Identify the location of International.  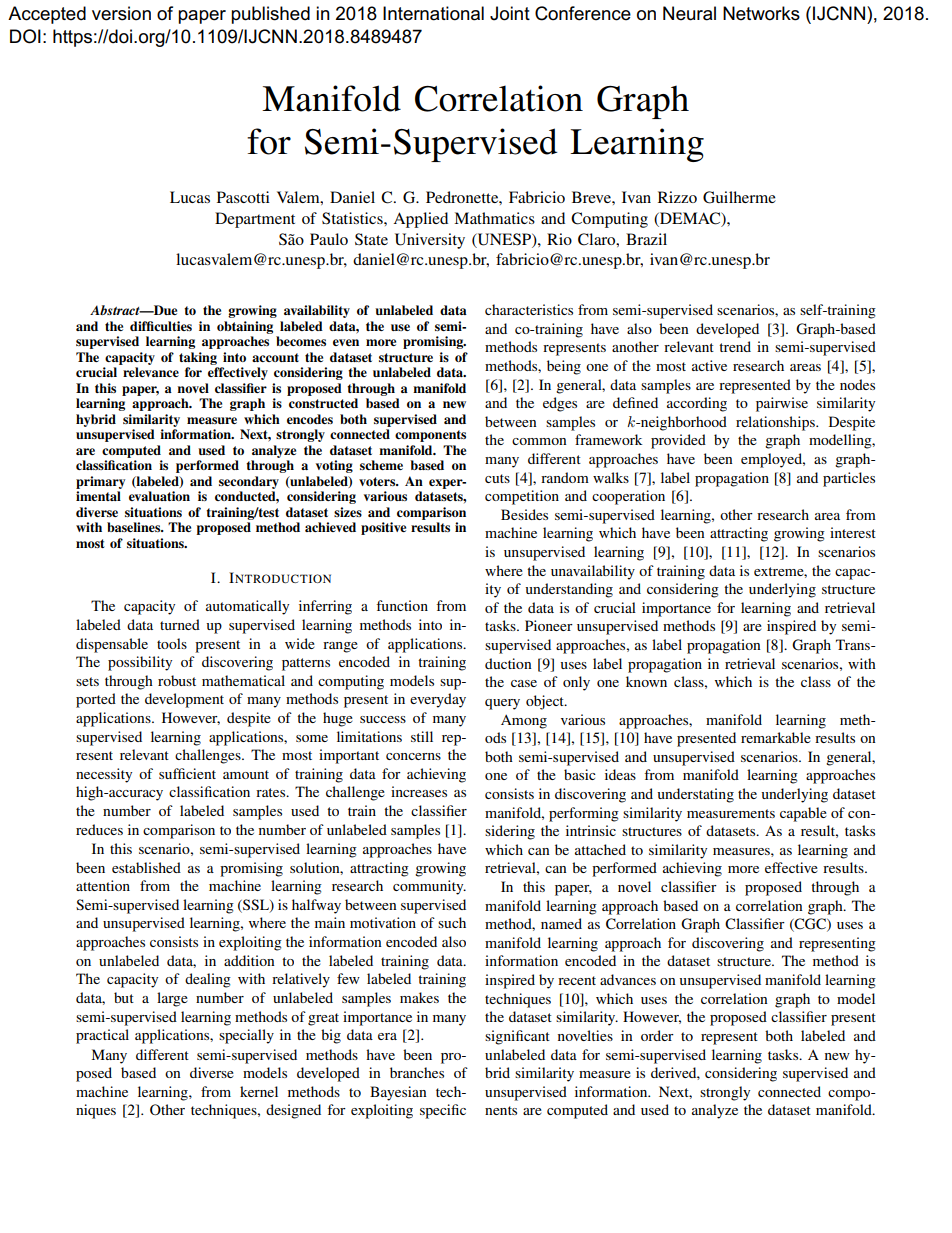
(433, 13).
